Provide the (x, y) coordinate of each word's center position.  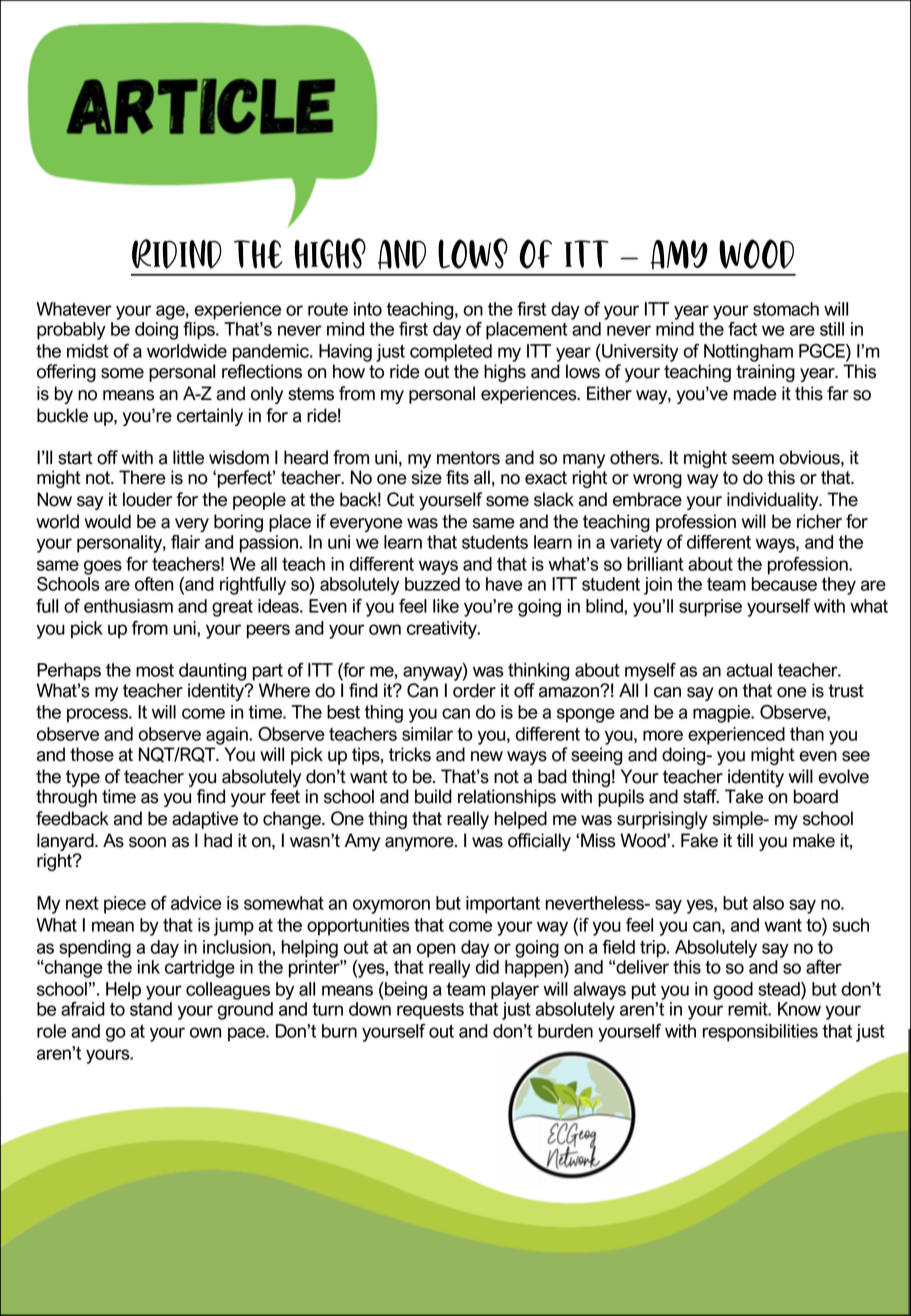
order (474, 690)
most (155, 670)
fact (742, 329)
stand (151, 1009)
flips (200, 331)
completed (451, 353)
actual (749, 670)
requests (430, 1011)
